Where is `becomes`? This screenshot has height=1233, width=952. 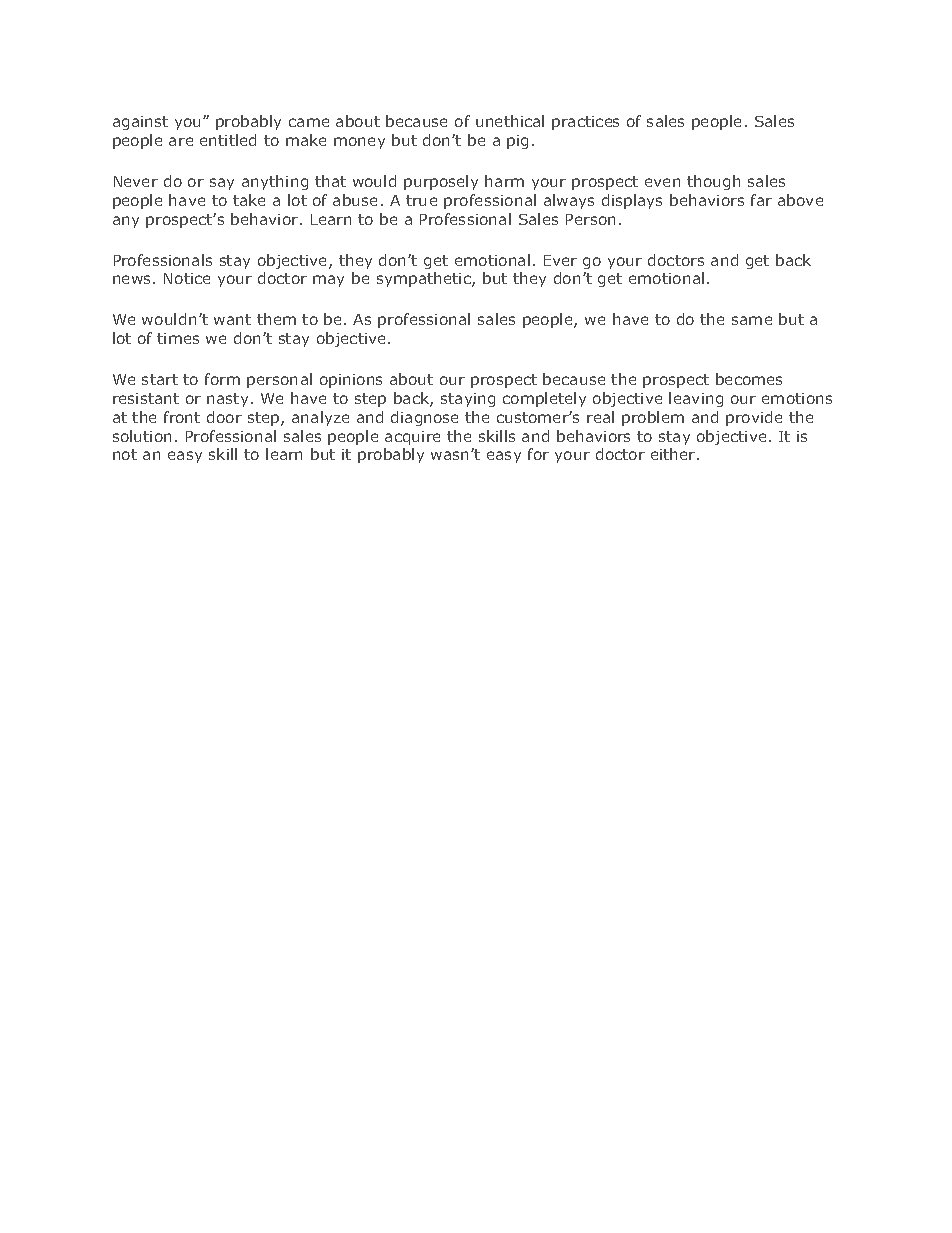
becomes is located at coordinates (749, 379).
